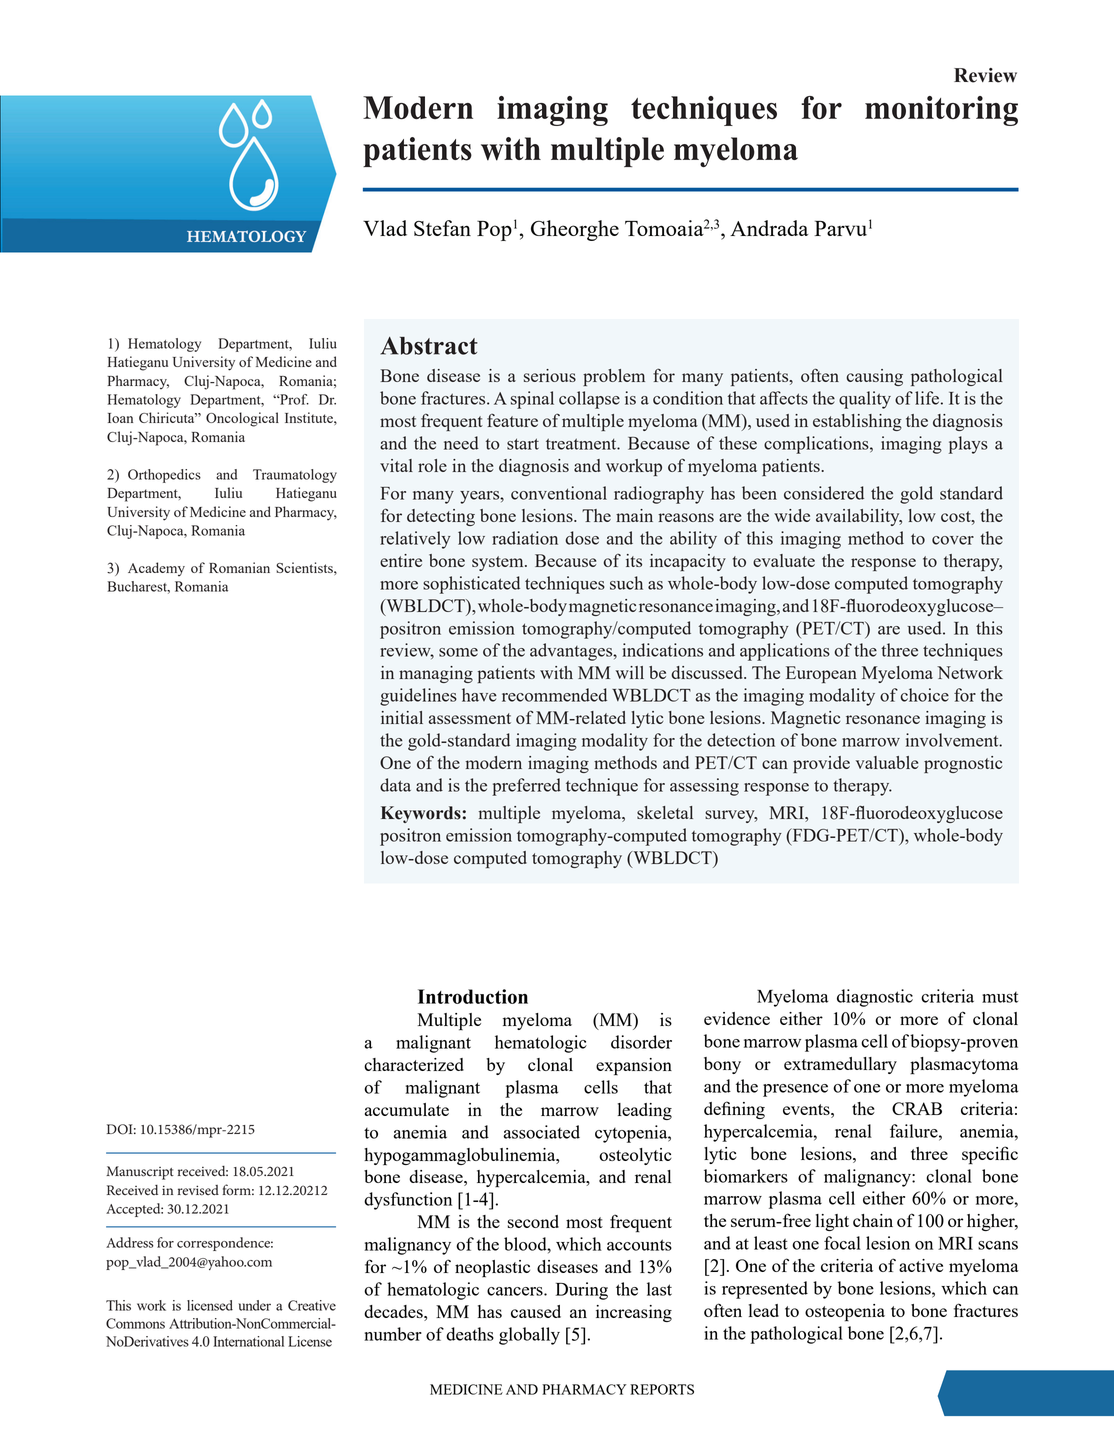 The height and width of the screenshot is (1432, 1114). I want to click on monitoring, so click(941, 111).
